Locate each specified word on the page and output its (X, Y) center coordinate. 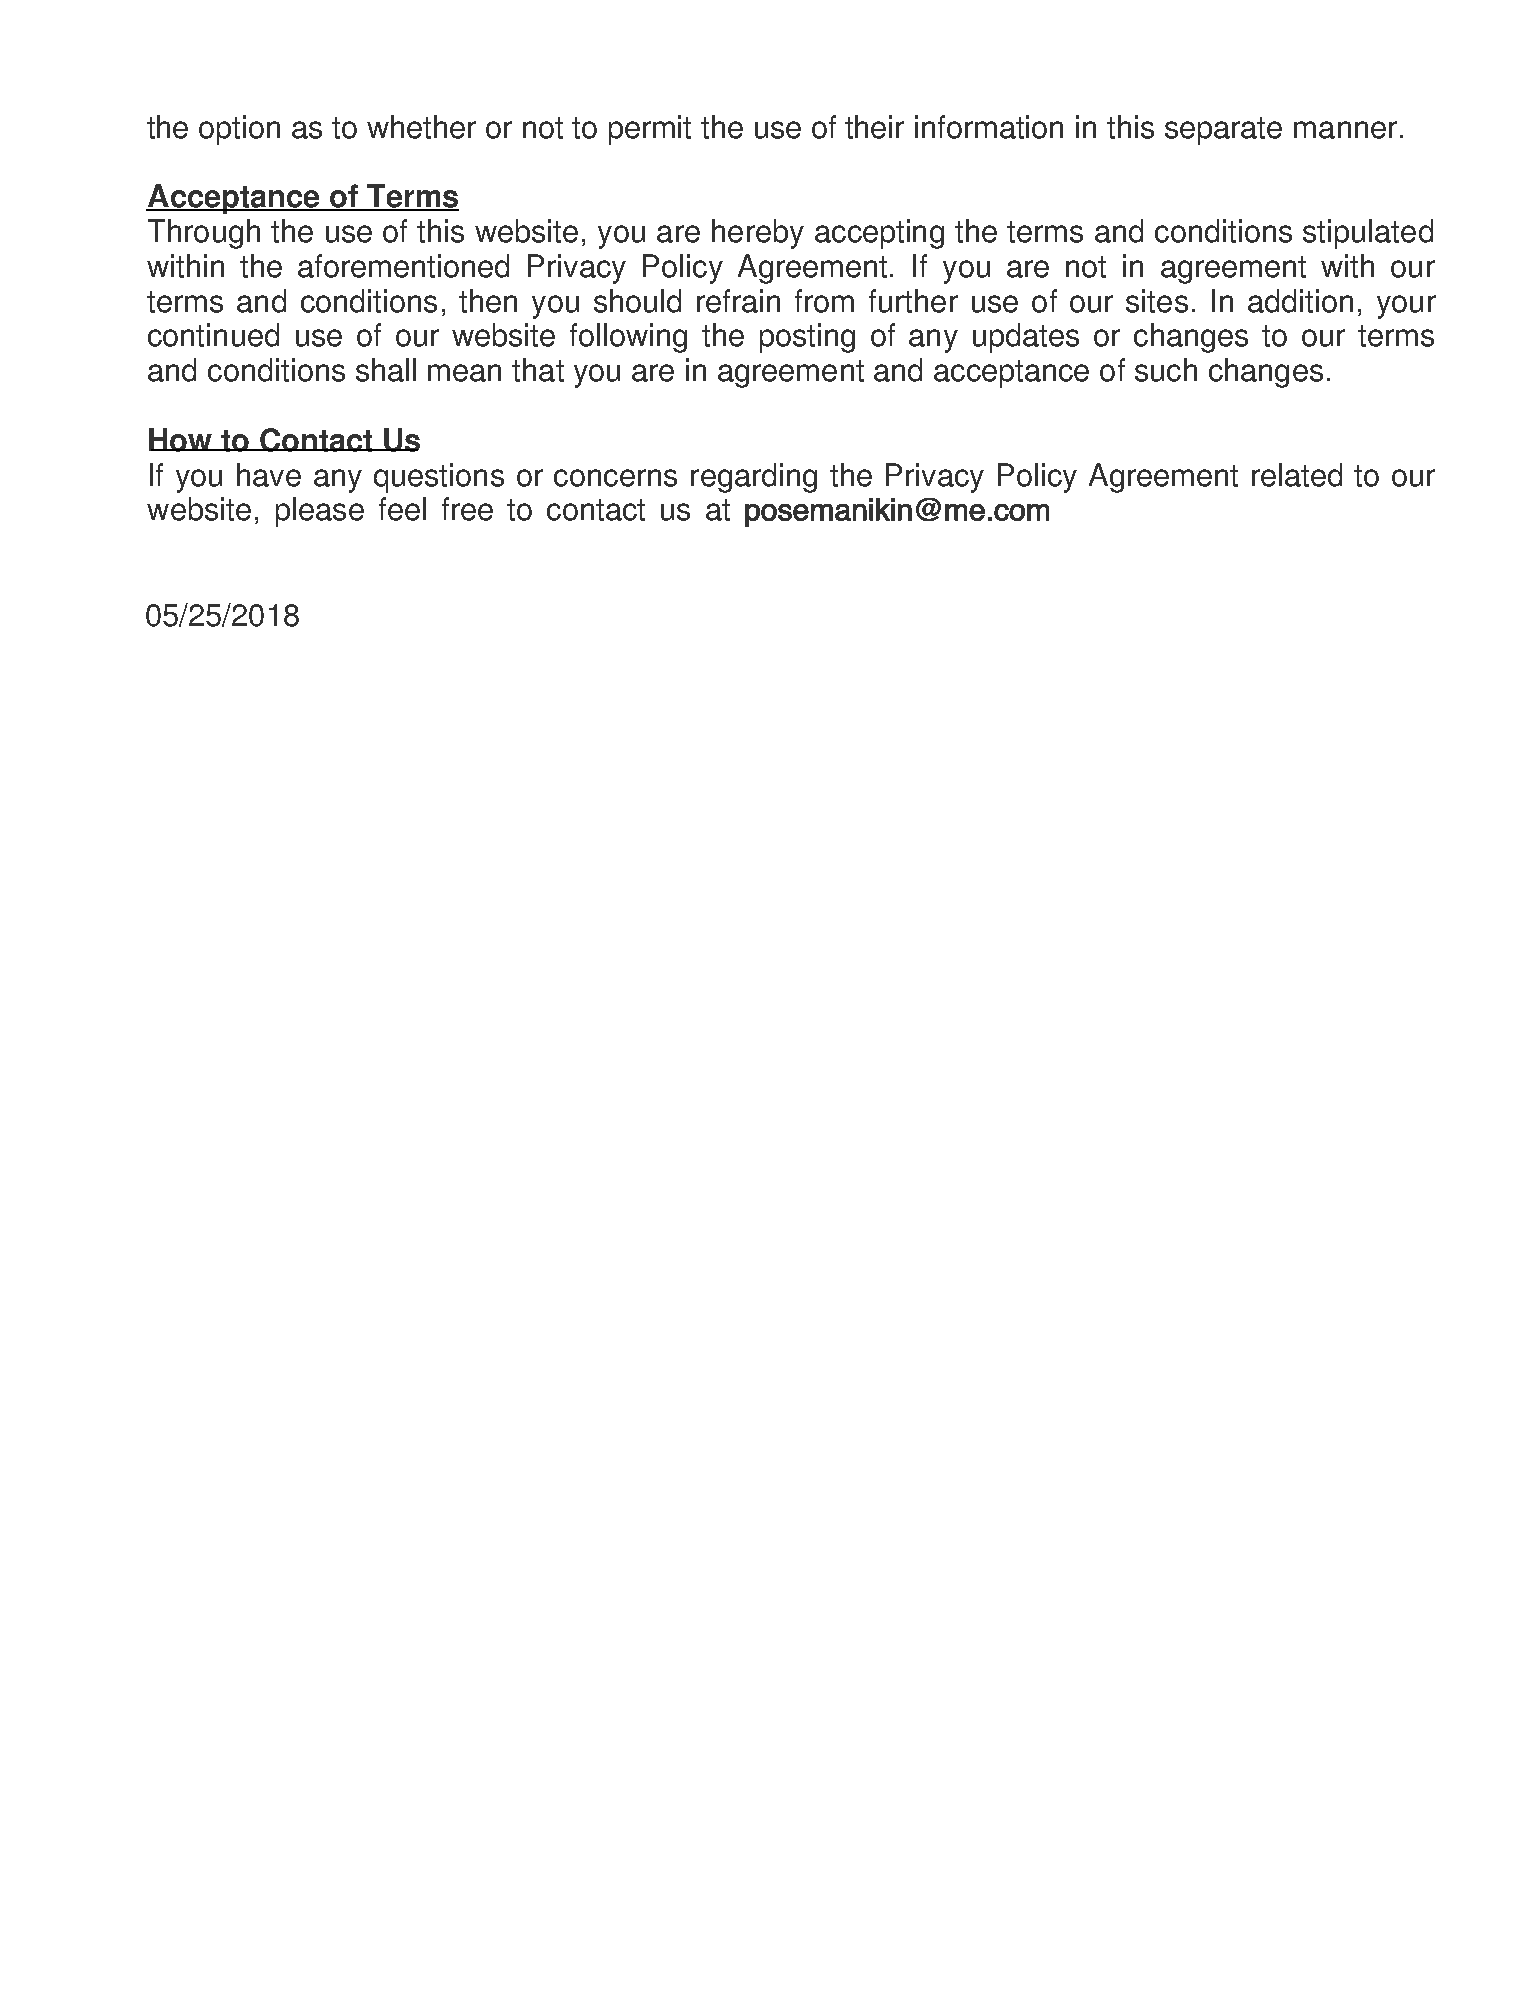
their (874, 127)
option (239, 130)
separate (1223, 131)
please (320, 512)
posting (807, 338)
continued (213, 335)
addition (1300, 301)
